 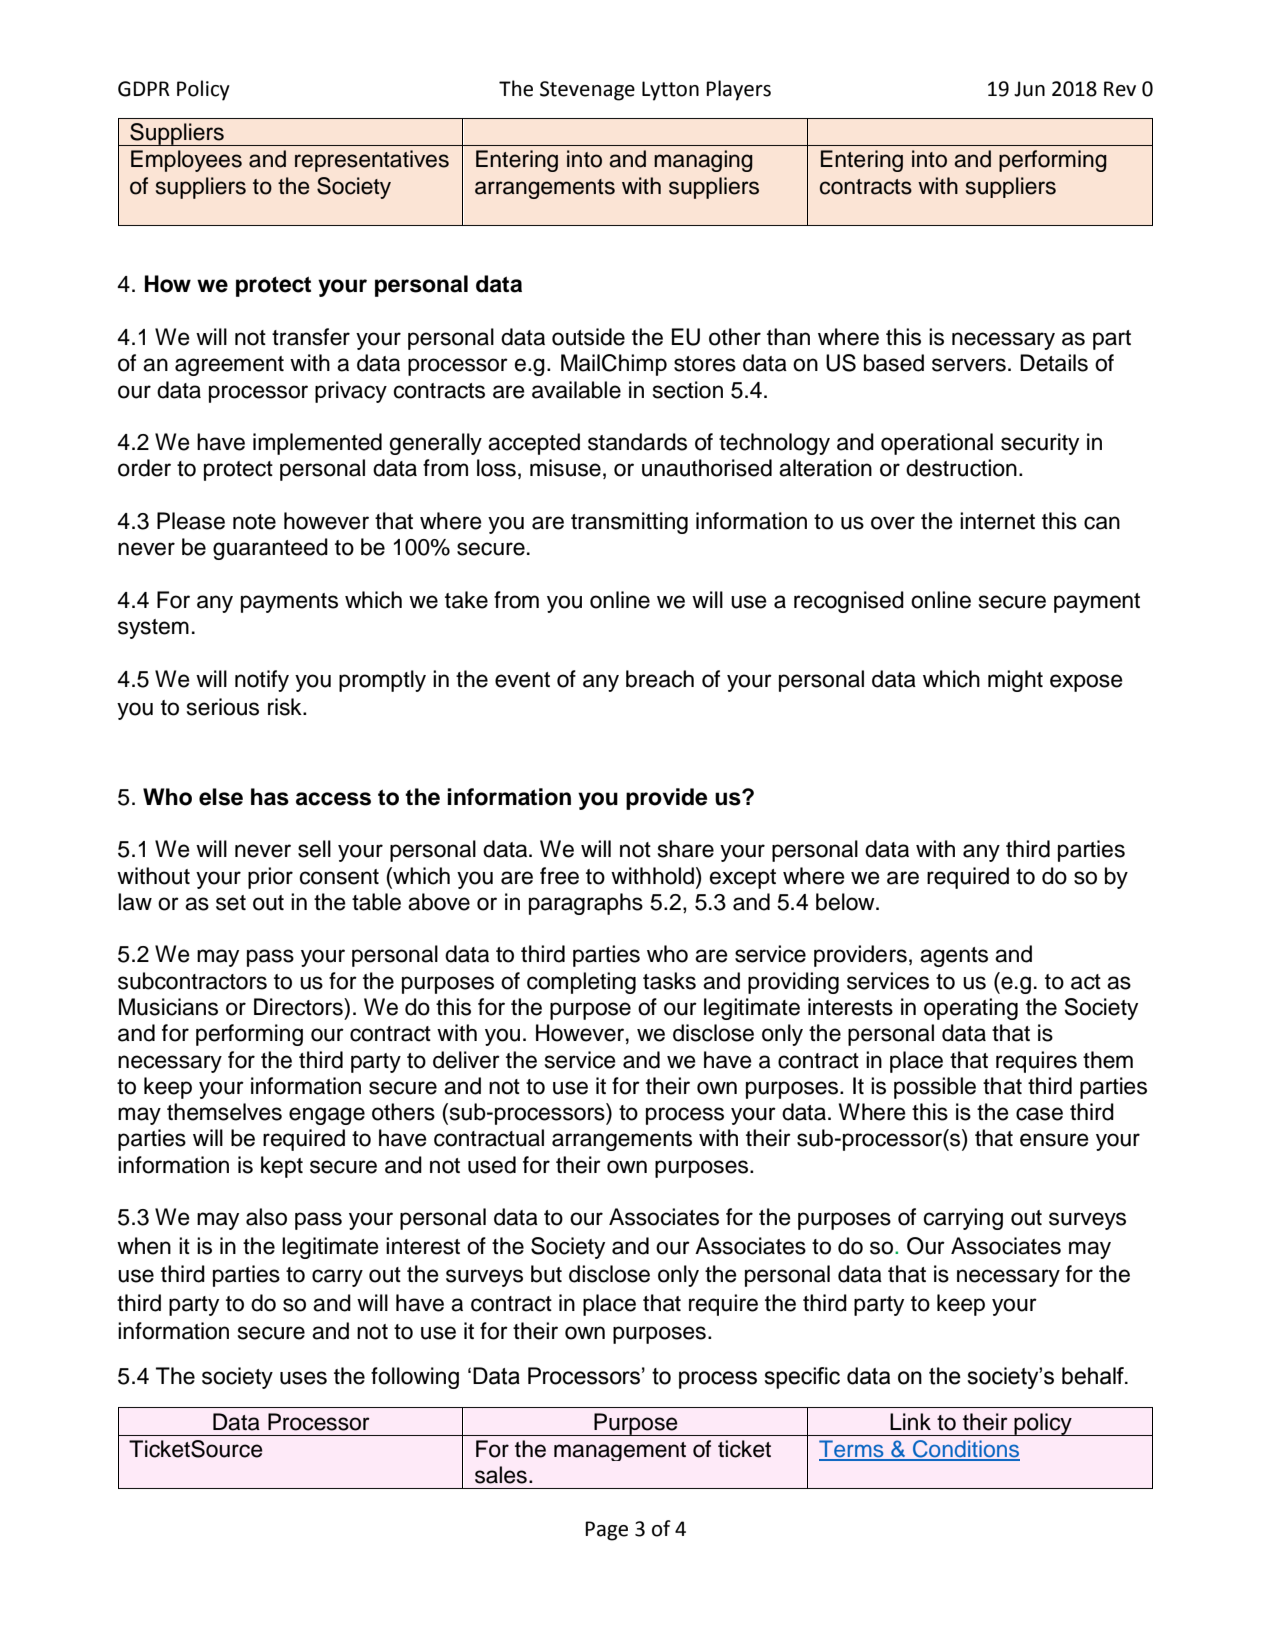 What do you see at coordinates (965, 1450) in the screenshot?
I see `Conditions` at bounding box center [965, 1450].
